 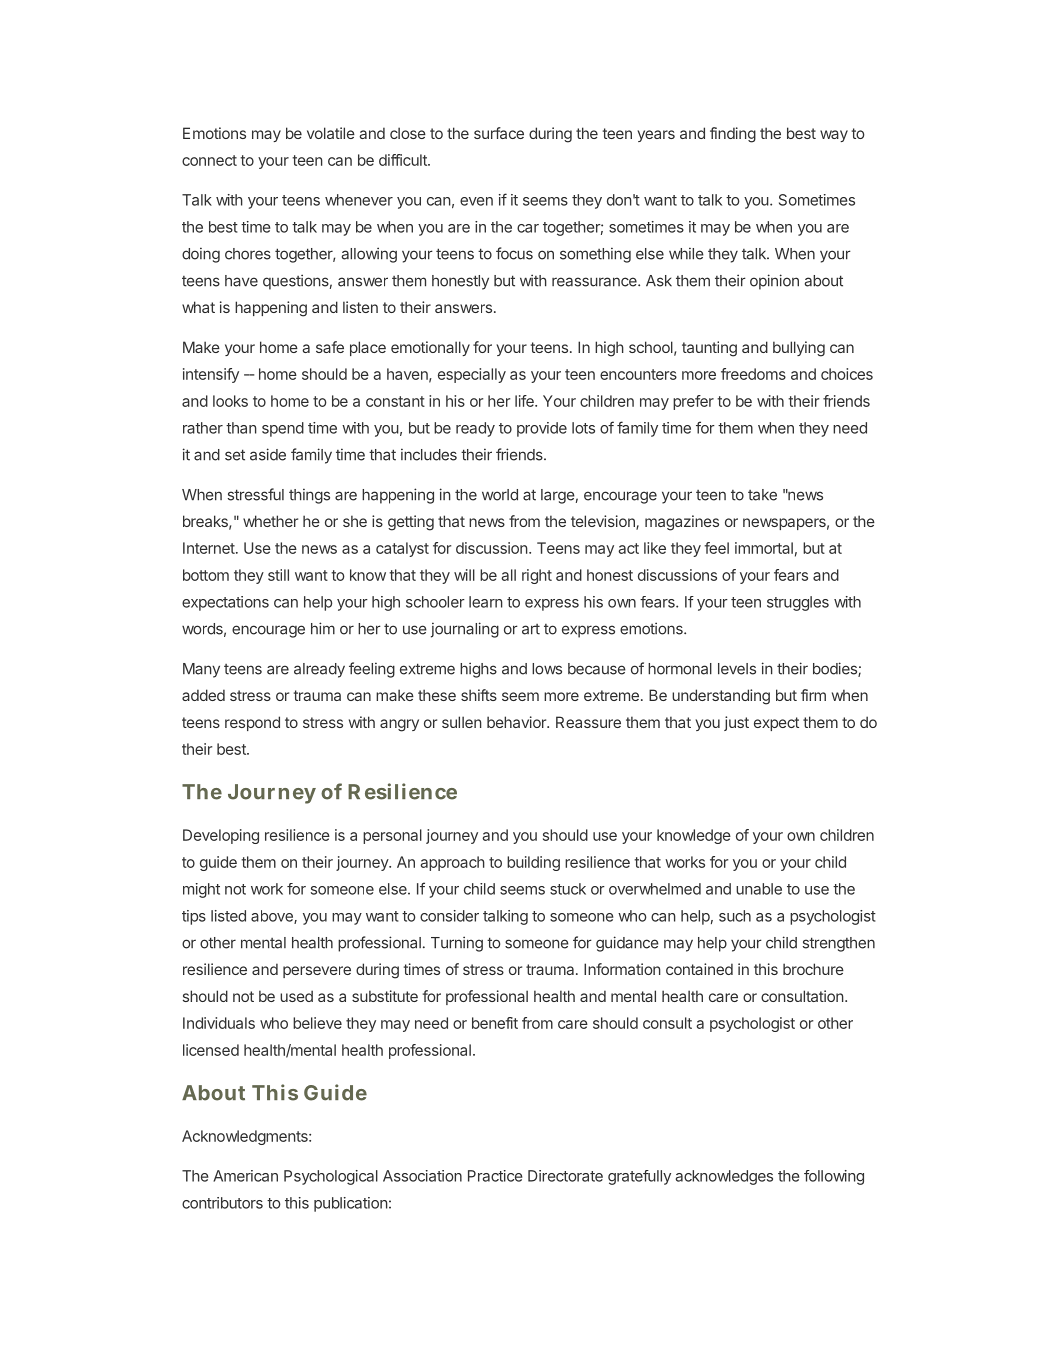 I want to click on lows, so click(x=547, y=669).
